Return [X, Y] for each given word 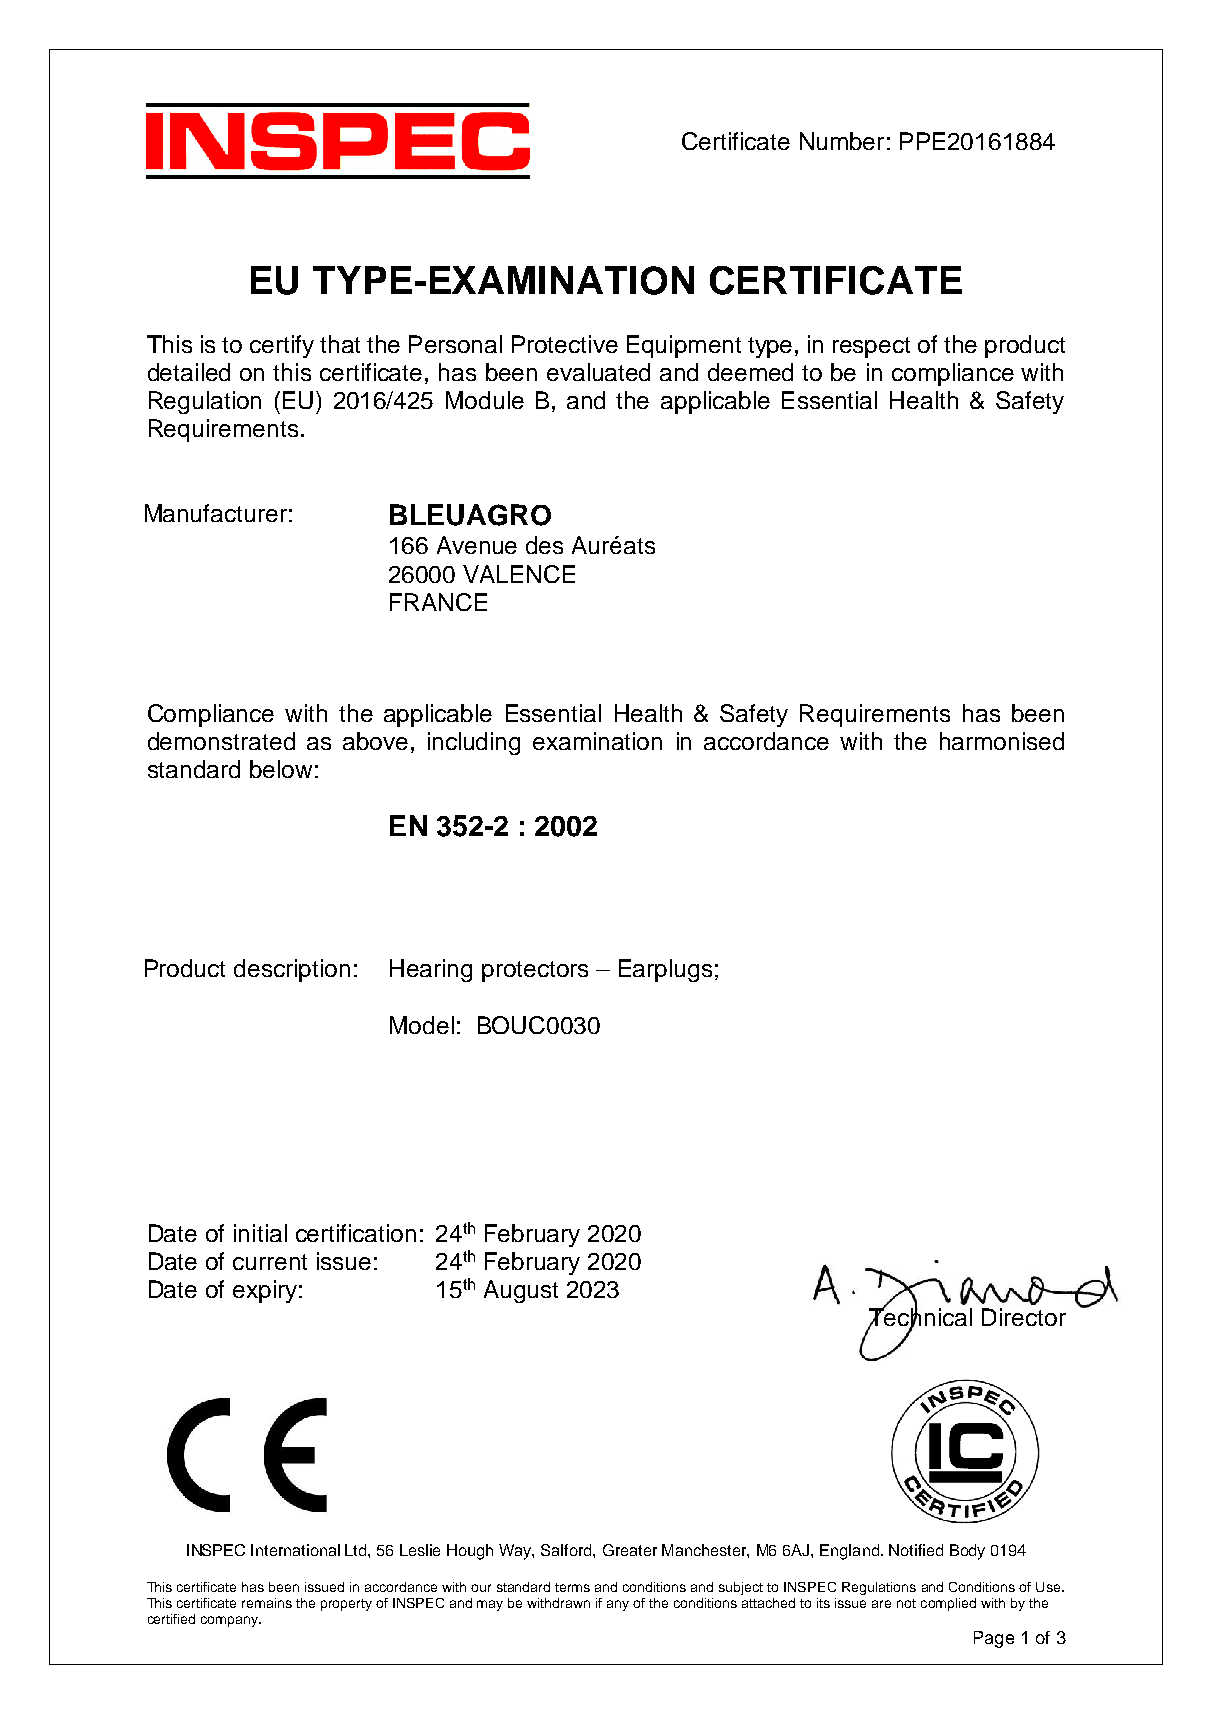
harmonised [1002, 741]
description [292, 970]
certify [282, 346]
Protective [565, 344]
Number [842, 141]
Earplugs [665, 970]
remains [267, 1603]
